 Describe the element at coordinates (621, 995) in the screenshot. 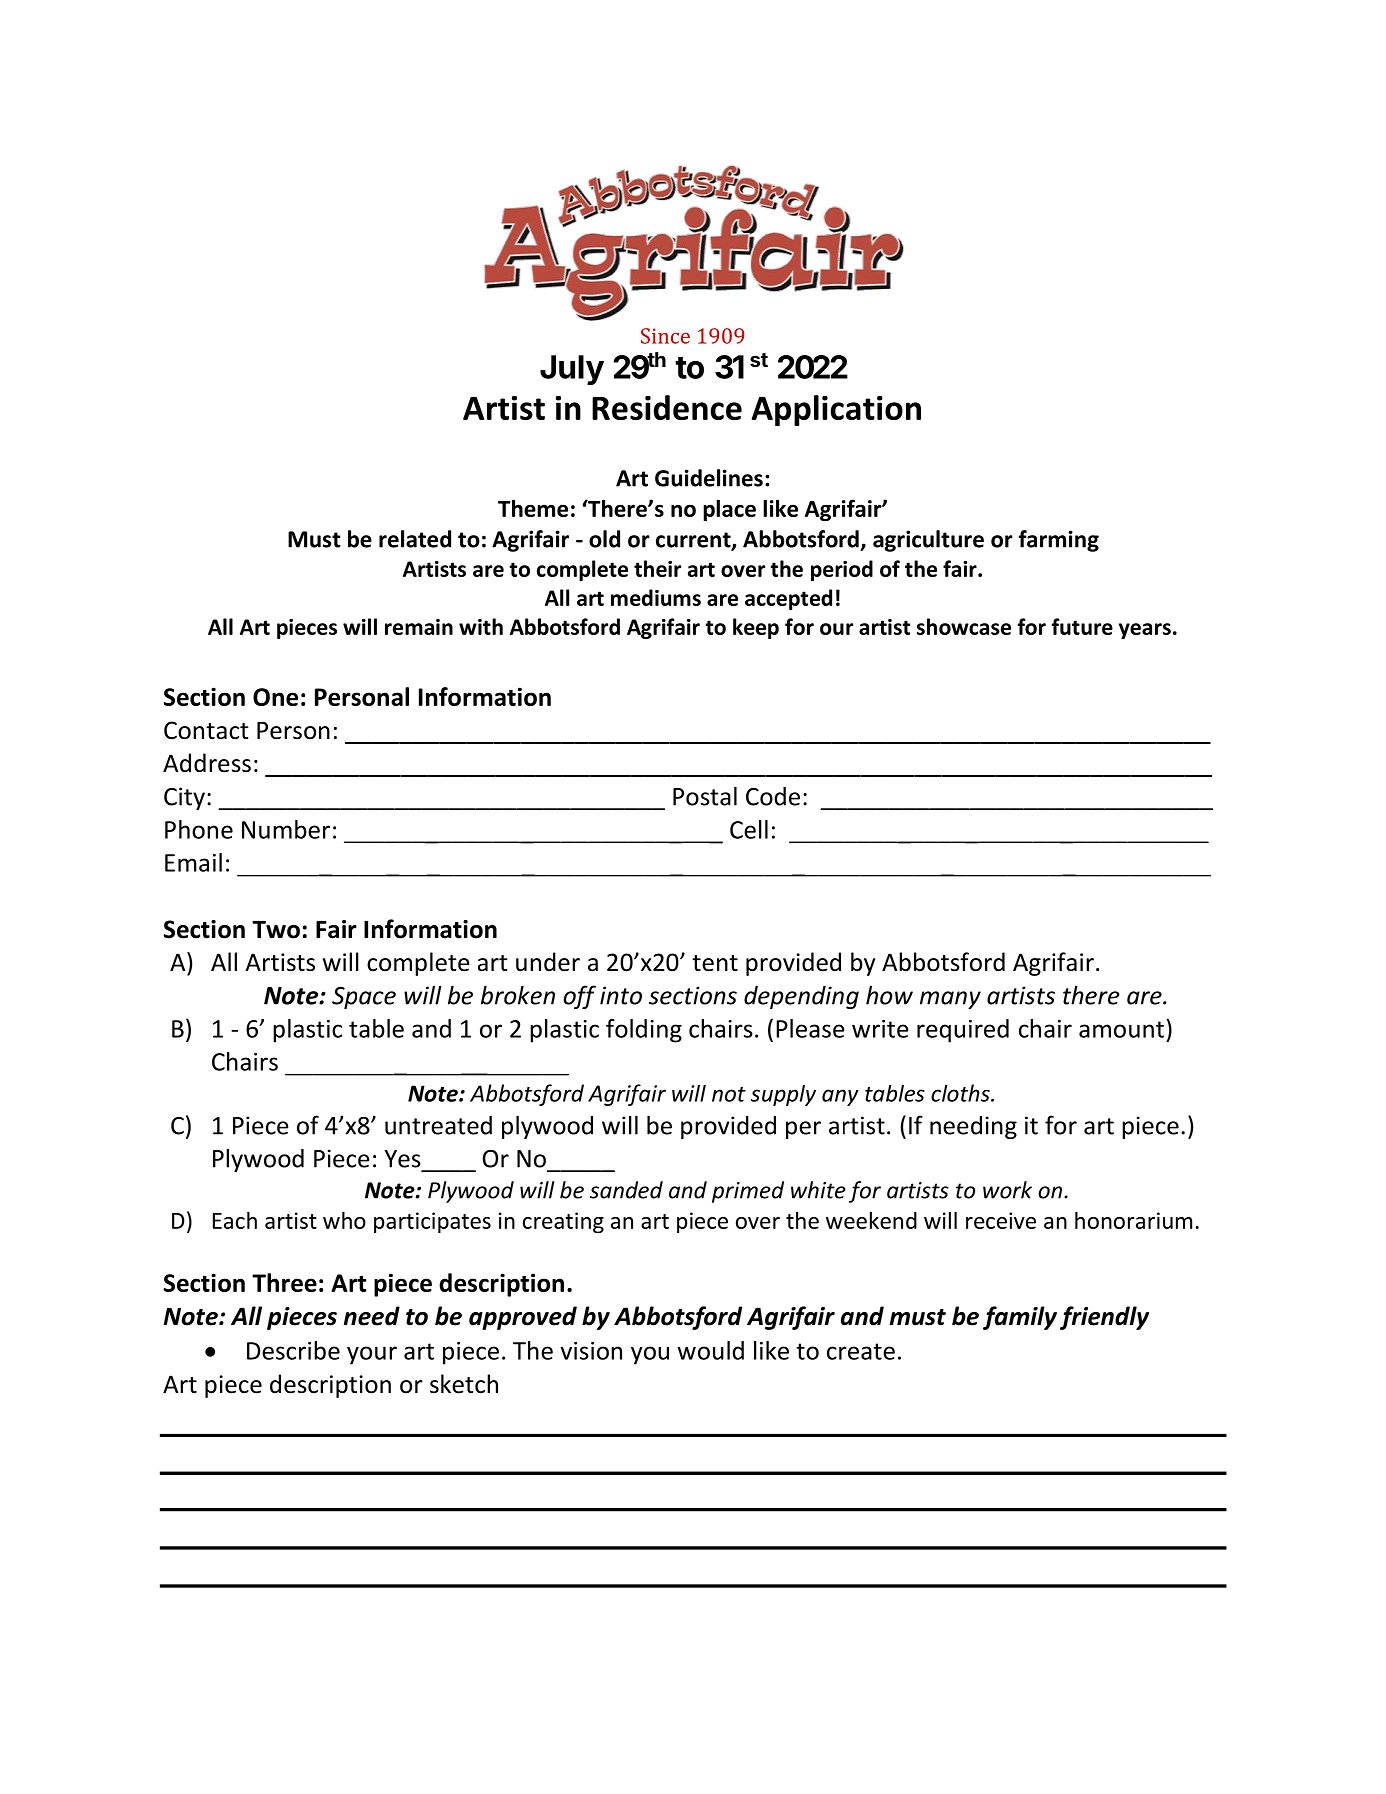

I see `into` at that location.
